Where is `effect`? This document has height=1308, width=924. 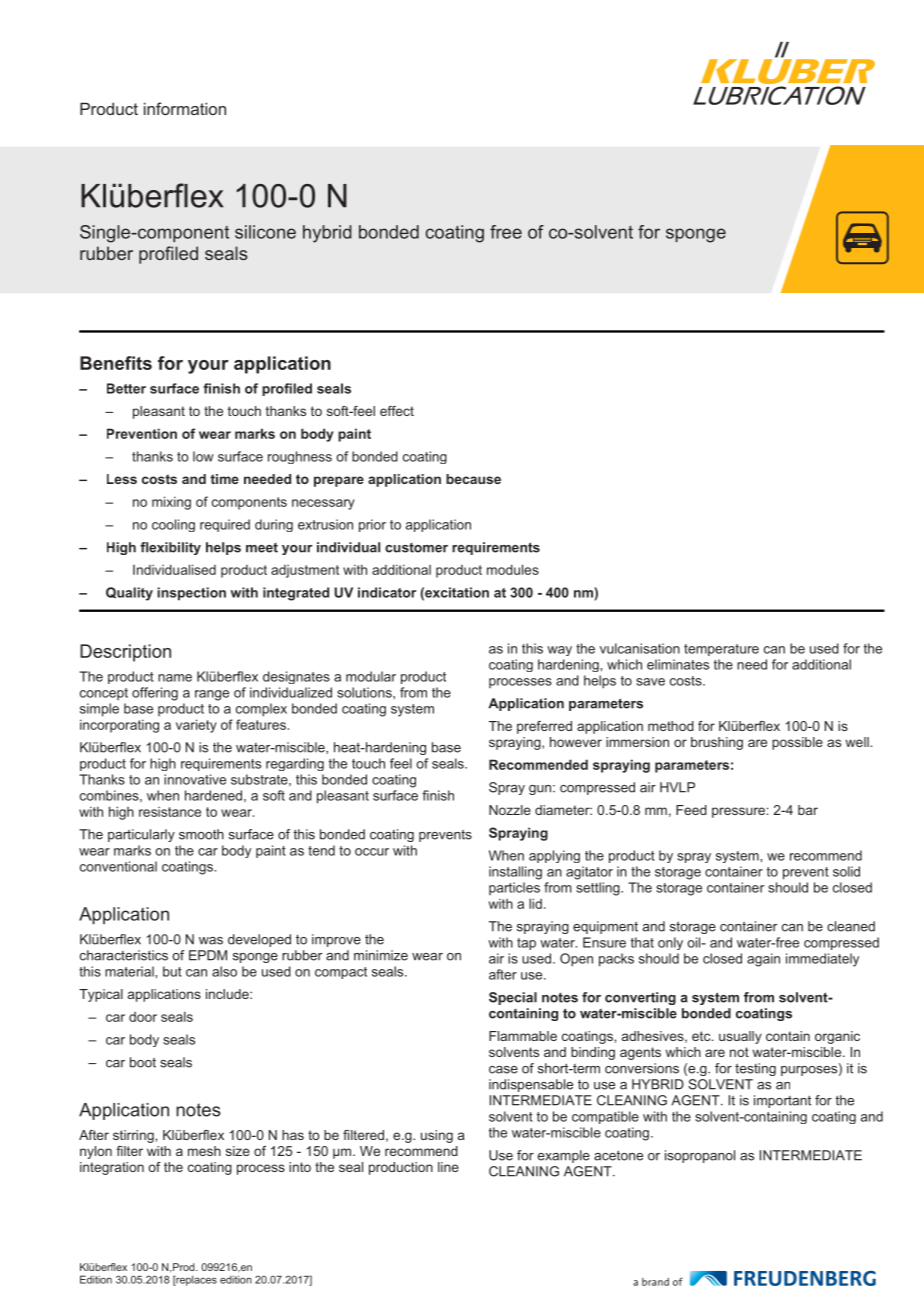 effect is located at coordinates (397, 411).
